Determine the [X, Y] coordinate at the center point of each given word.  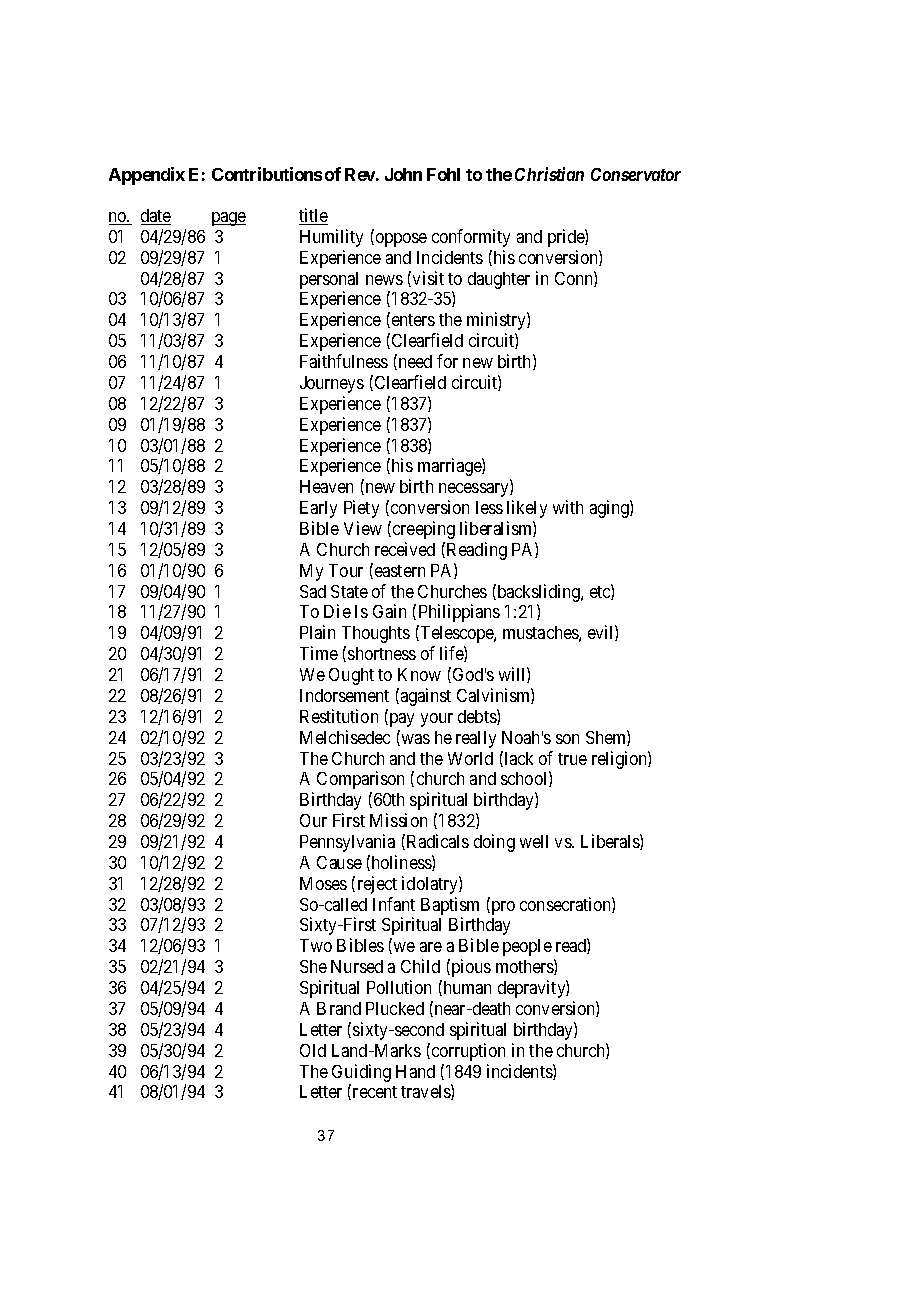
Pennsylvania [347, 843]
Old [313, 1050]
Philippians [459, 613]
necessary [475, 490]
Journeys [332, 384]
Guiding [361, 1073]
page [229, 219]
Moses [323, 883]
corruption [467, 1052]
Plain [317, 632]
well [534, 841]
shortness [382, 653]
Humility [331, 238]
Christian [549, 174]
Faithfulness [344, 361]
